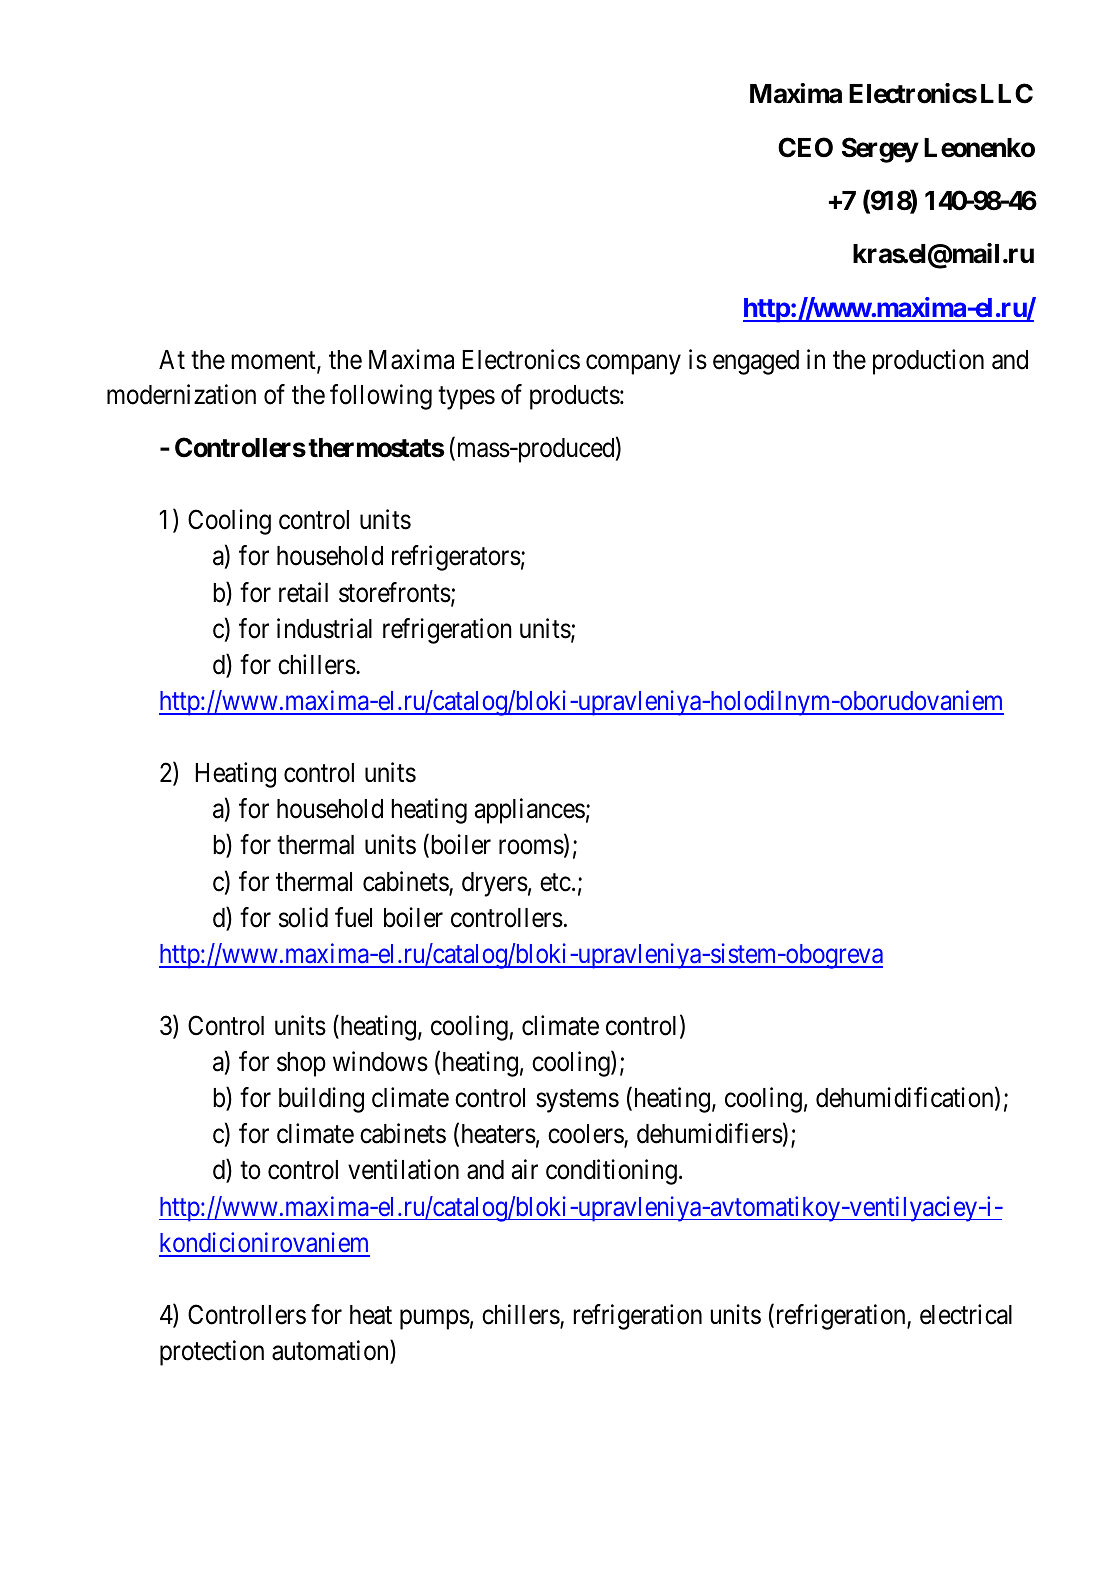  What do you see at coordinates (324, 628) in the page?
I see `industrial` at bounding box center [324, 628].
